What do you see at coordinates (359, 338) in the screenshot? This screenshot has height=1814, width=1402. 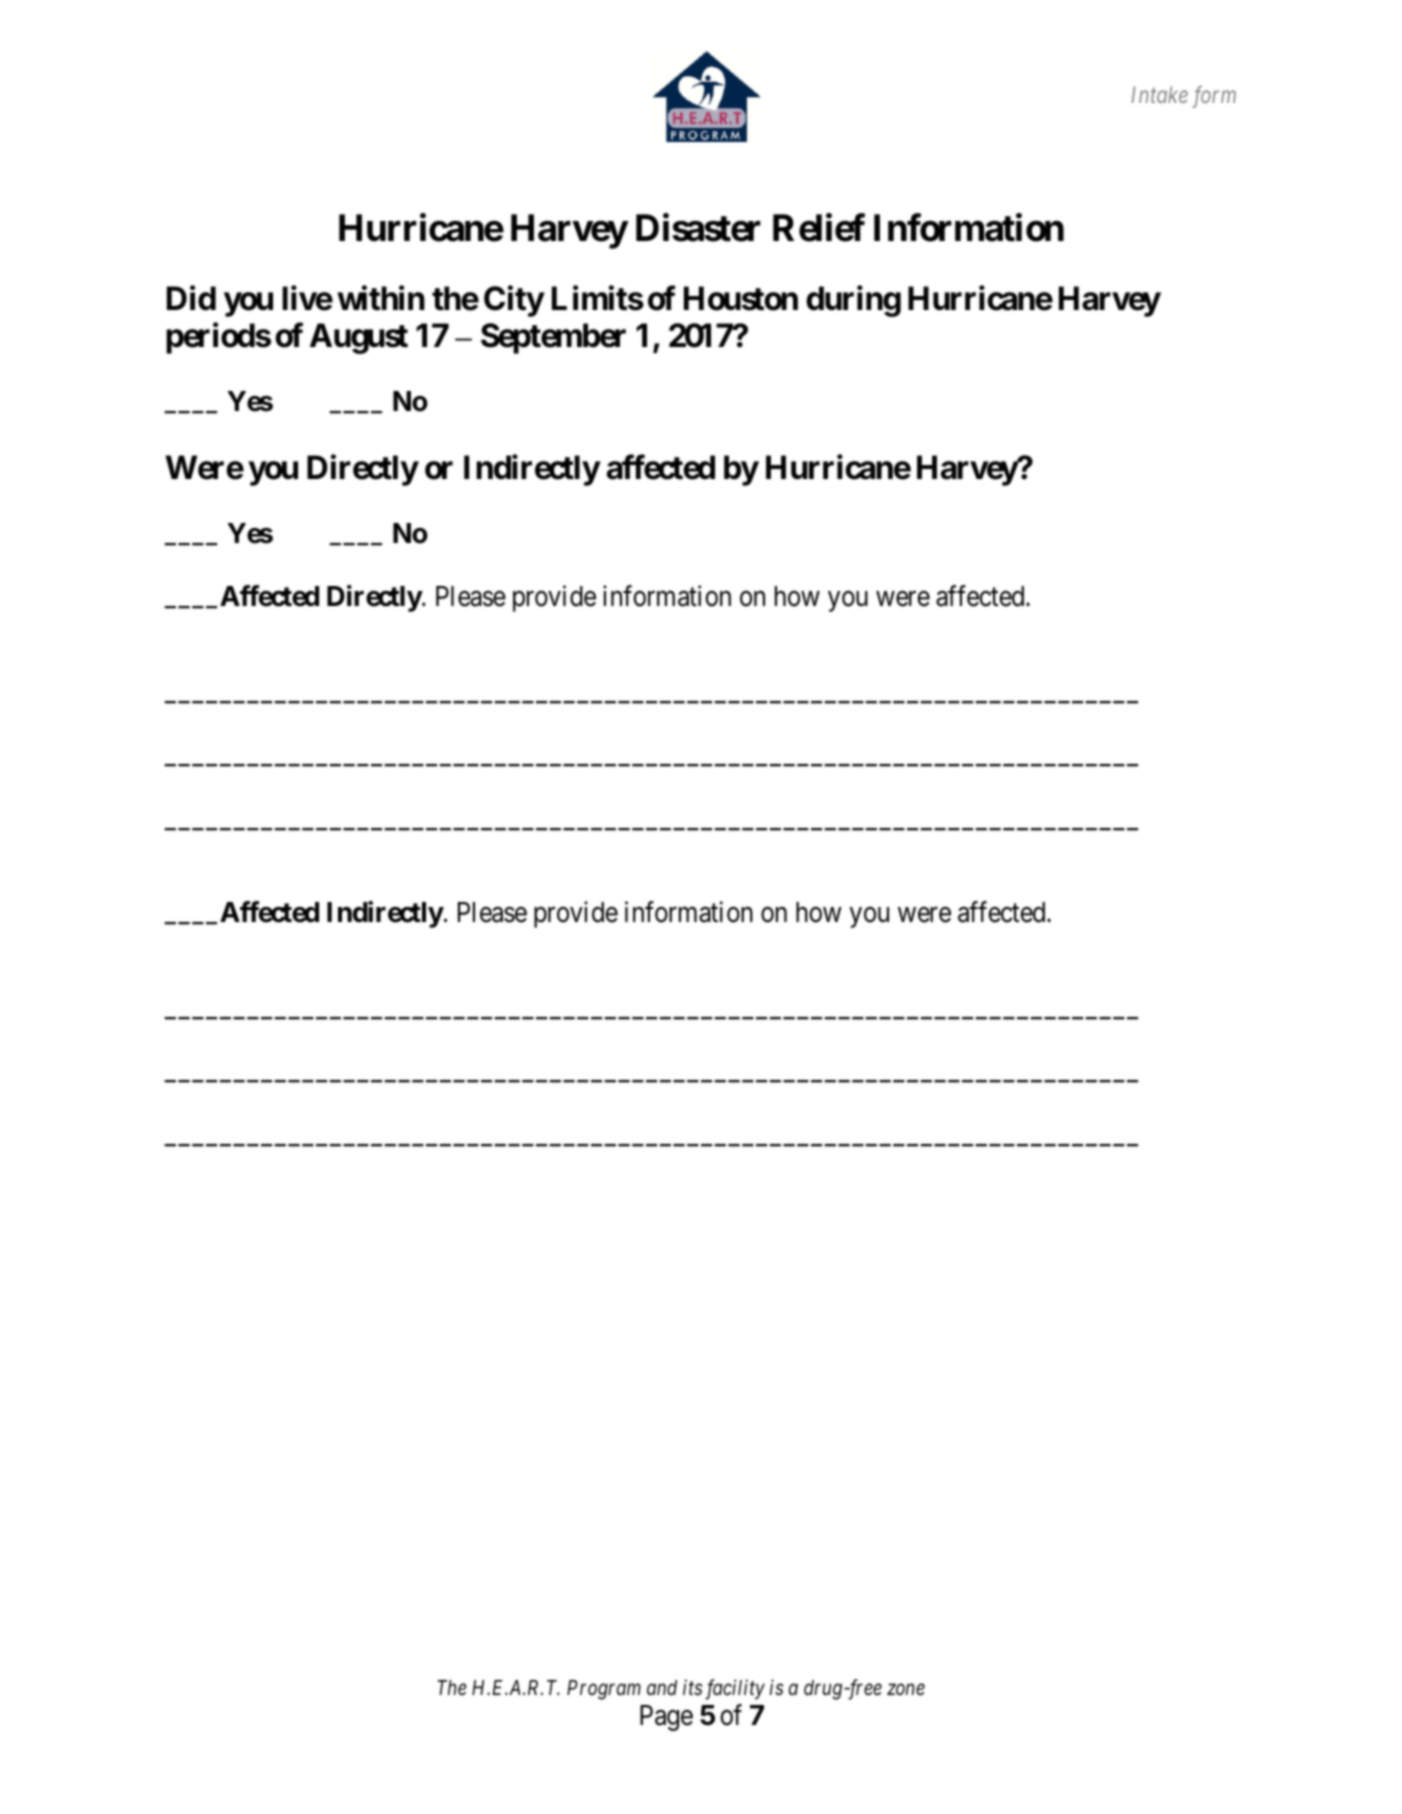 I see `August` at bounding box center [359, 338].
